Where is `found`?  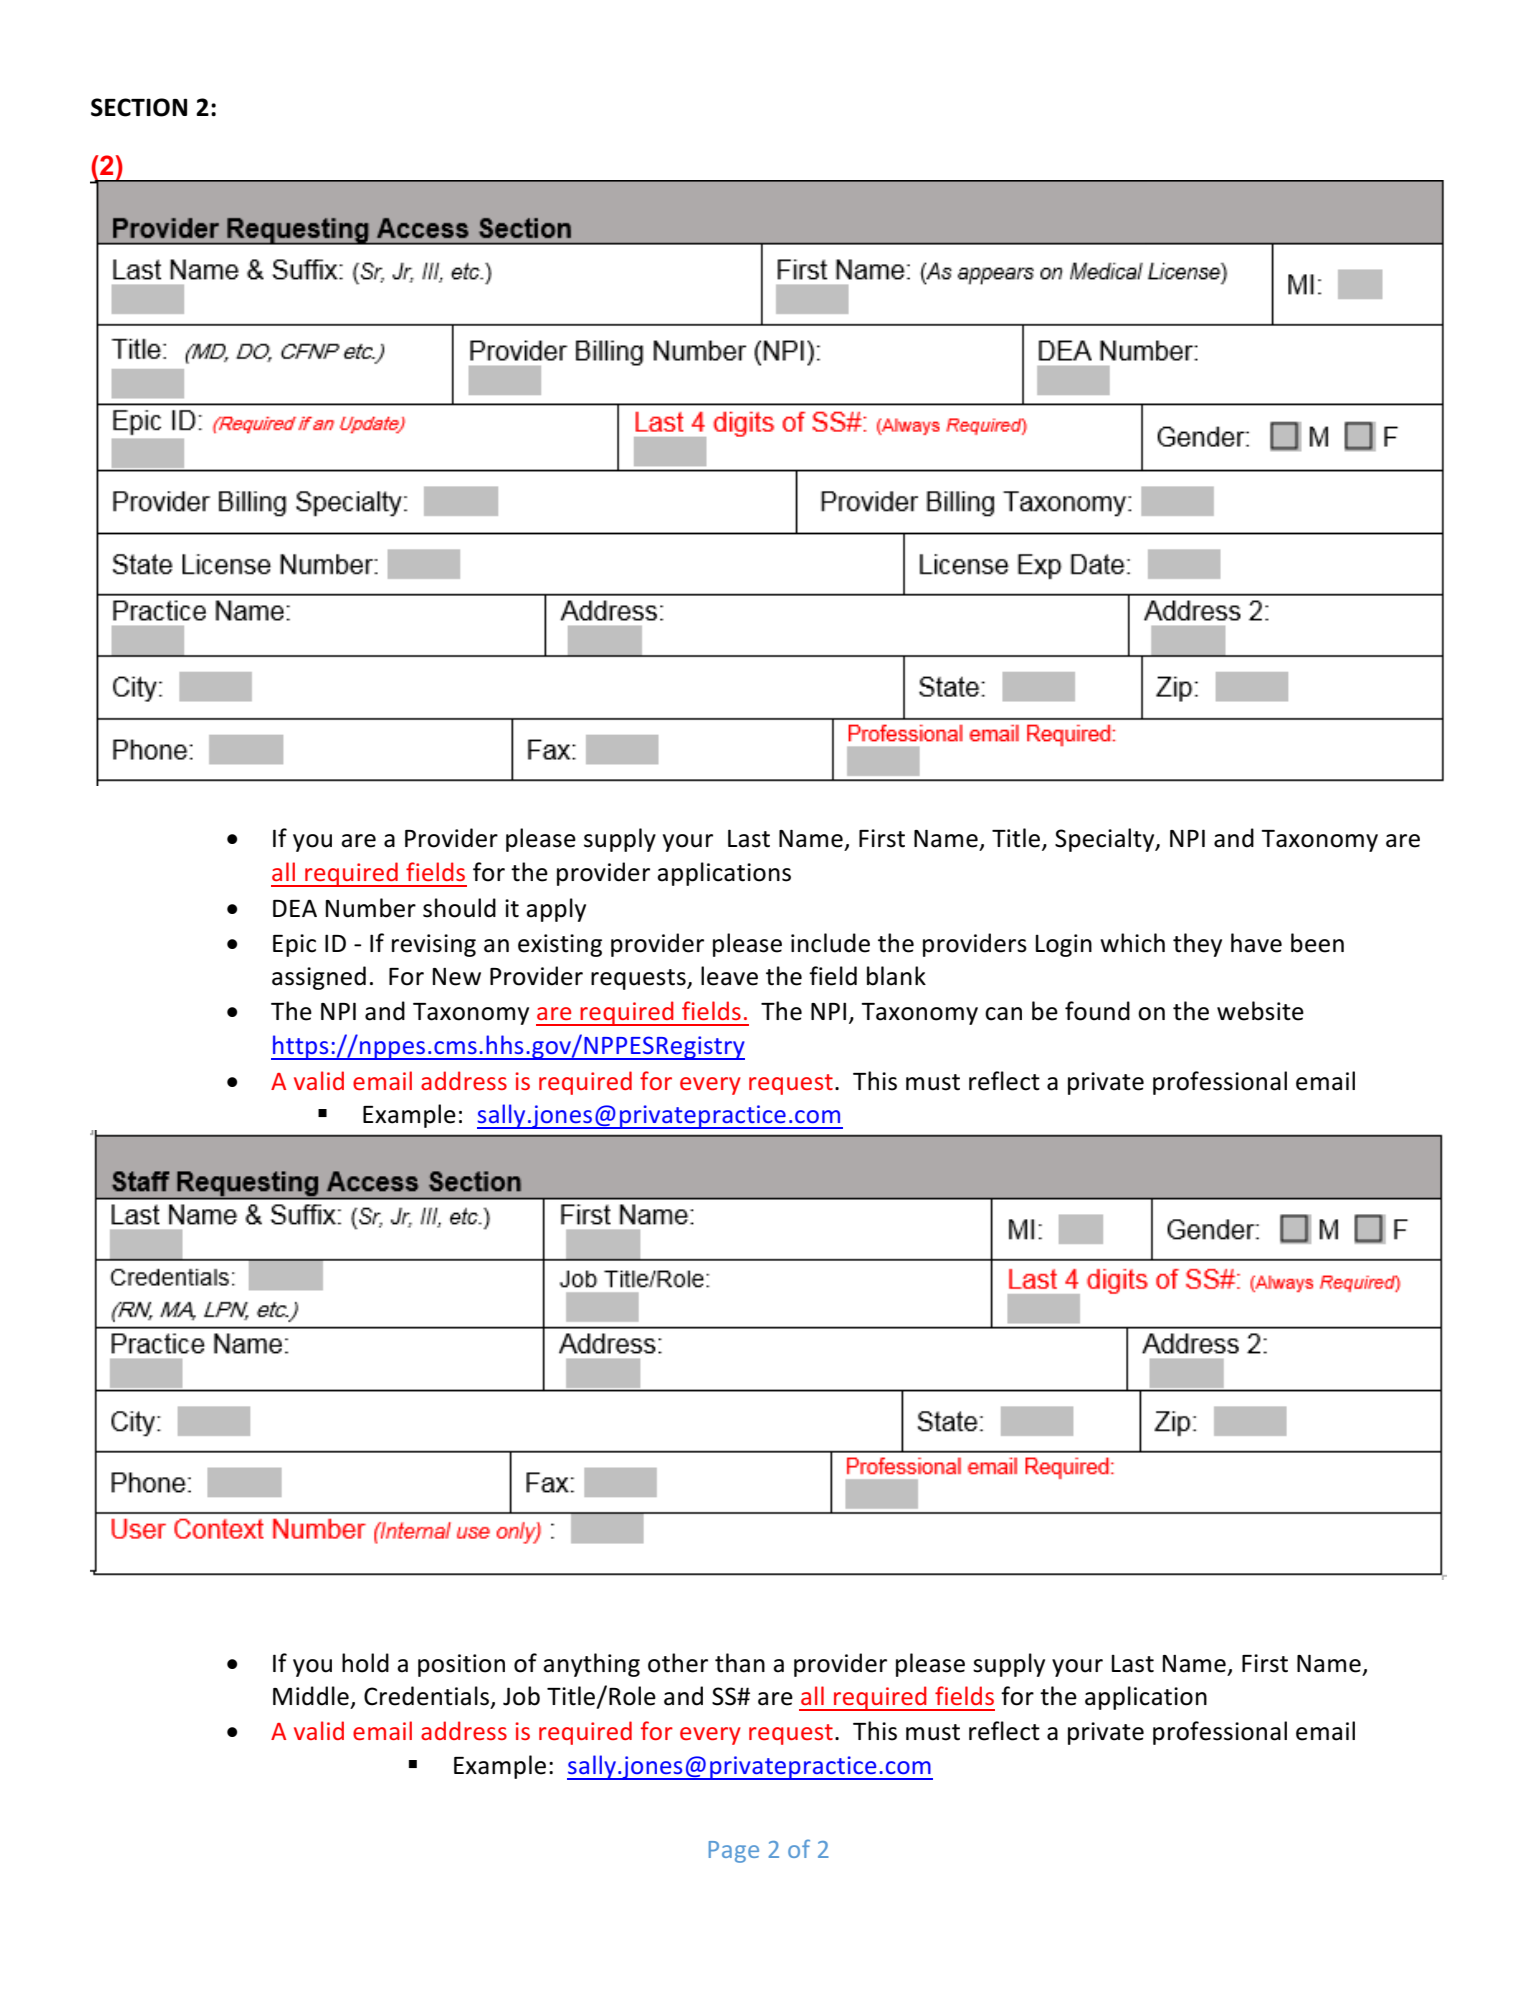
found is located at coordinates (1097, 1011).
